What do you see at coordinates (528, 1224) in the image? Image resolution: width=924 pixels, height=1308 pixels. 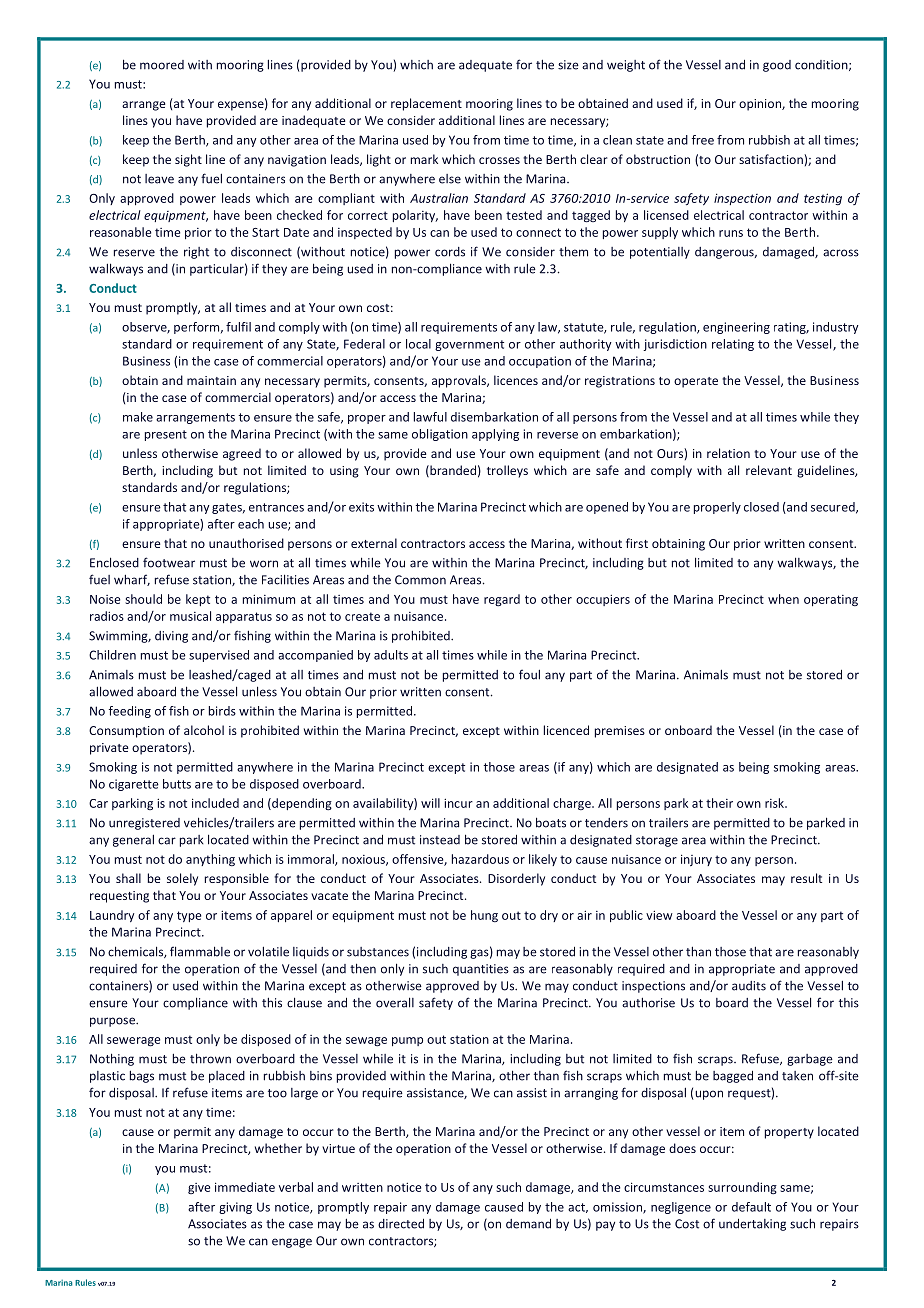 I see `demand` at bounding box center [528, 1224].
